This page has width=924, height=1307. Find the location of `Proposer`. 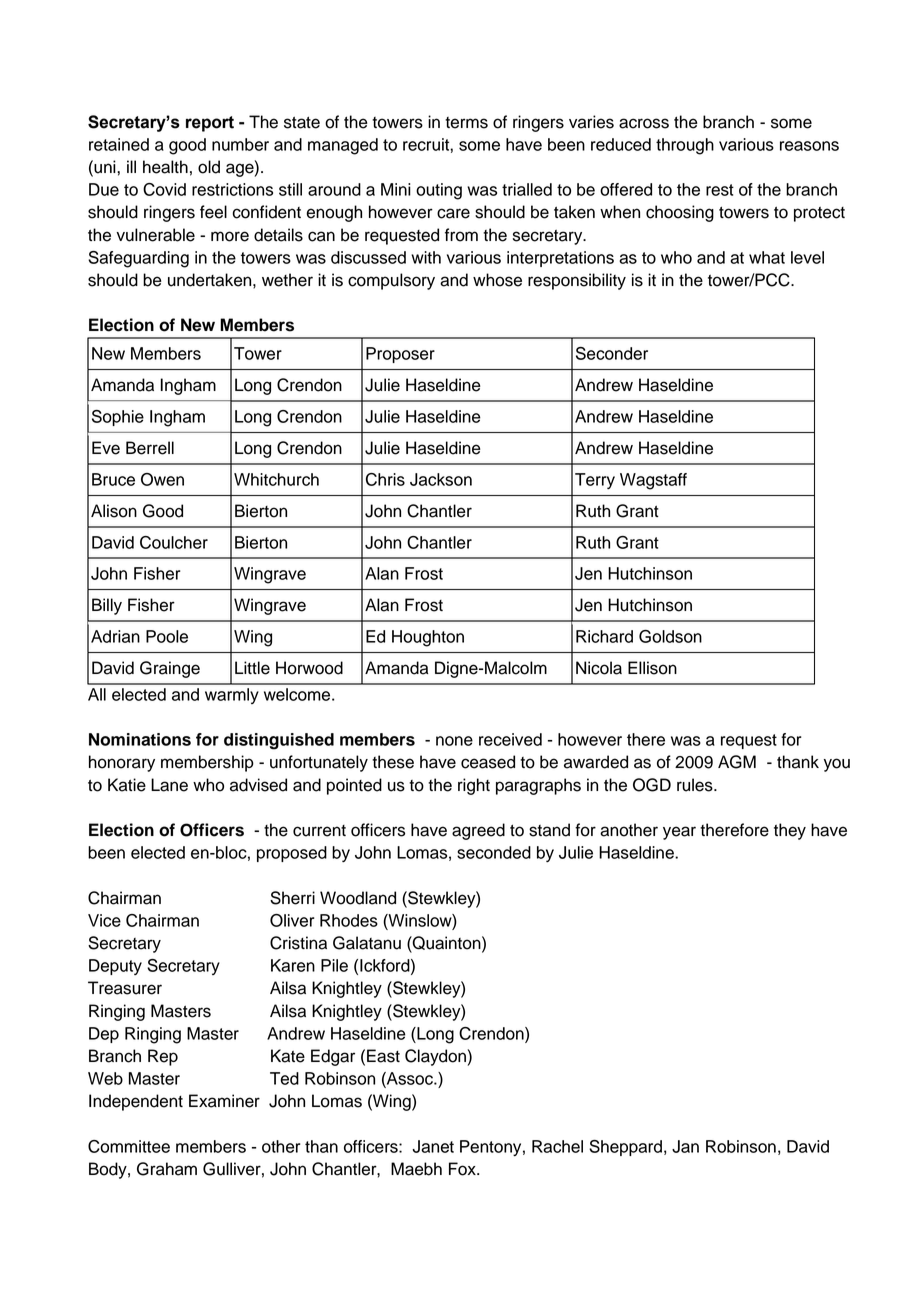

Proposer is located at coordinates (400, 355).
